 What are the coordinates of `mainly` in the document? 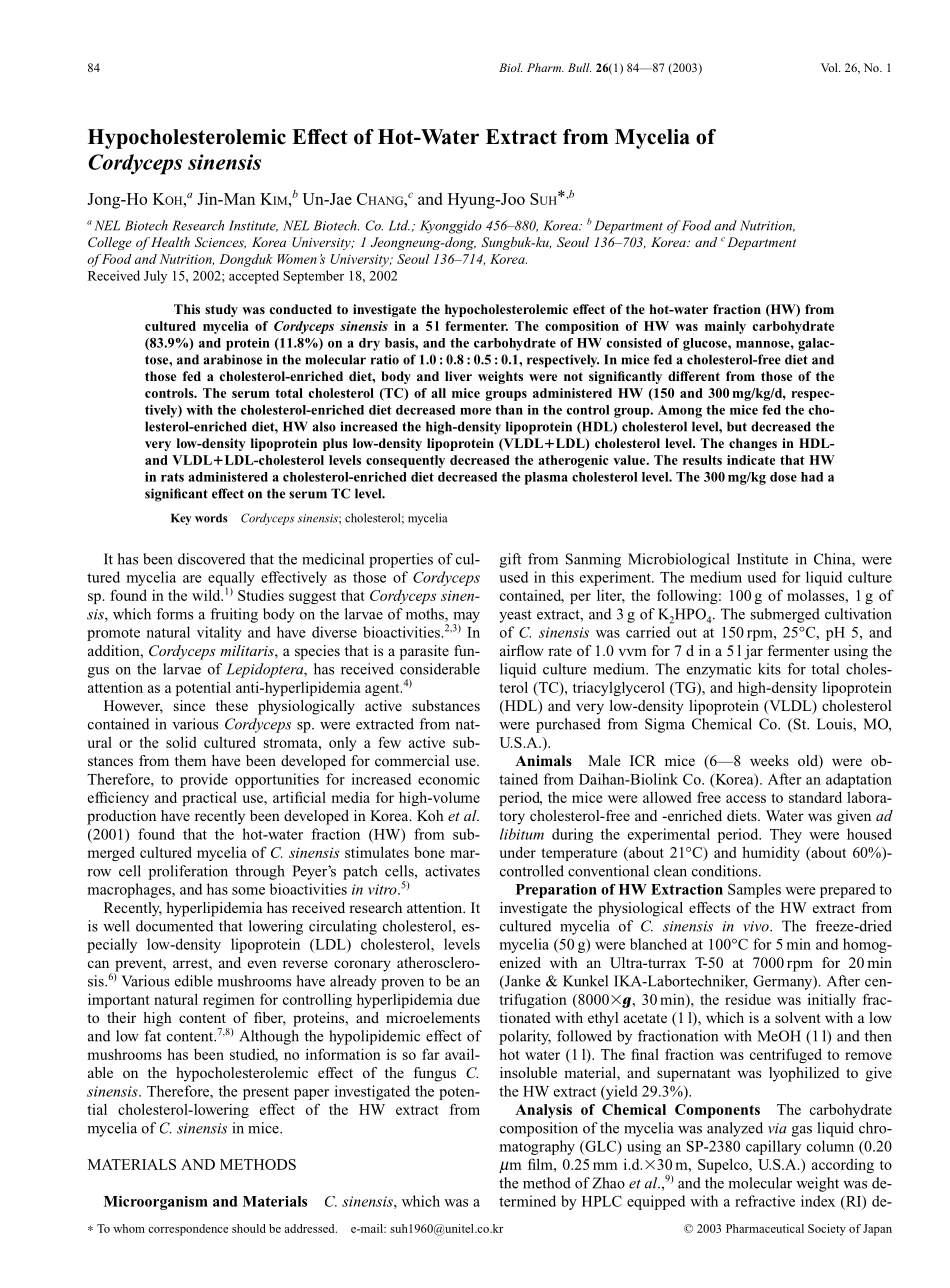 It's located at (725, 327).
